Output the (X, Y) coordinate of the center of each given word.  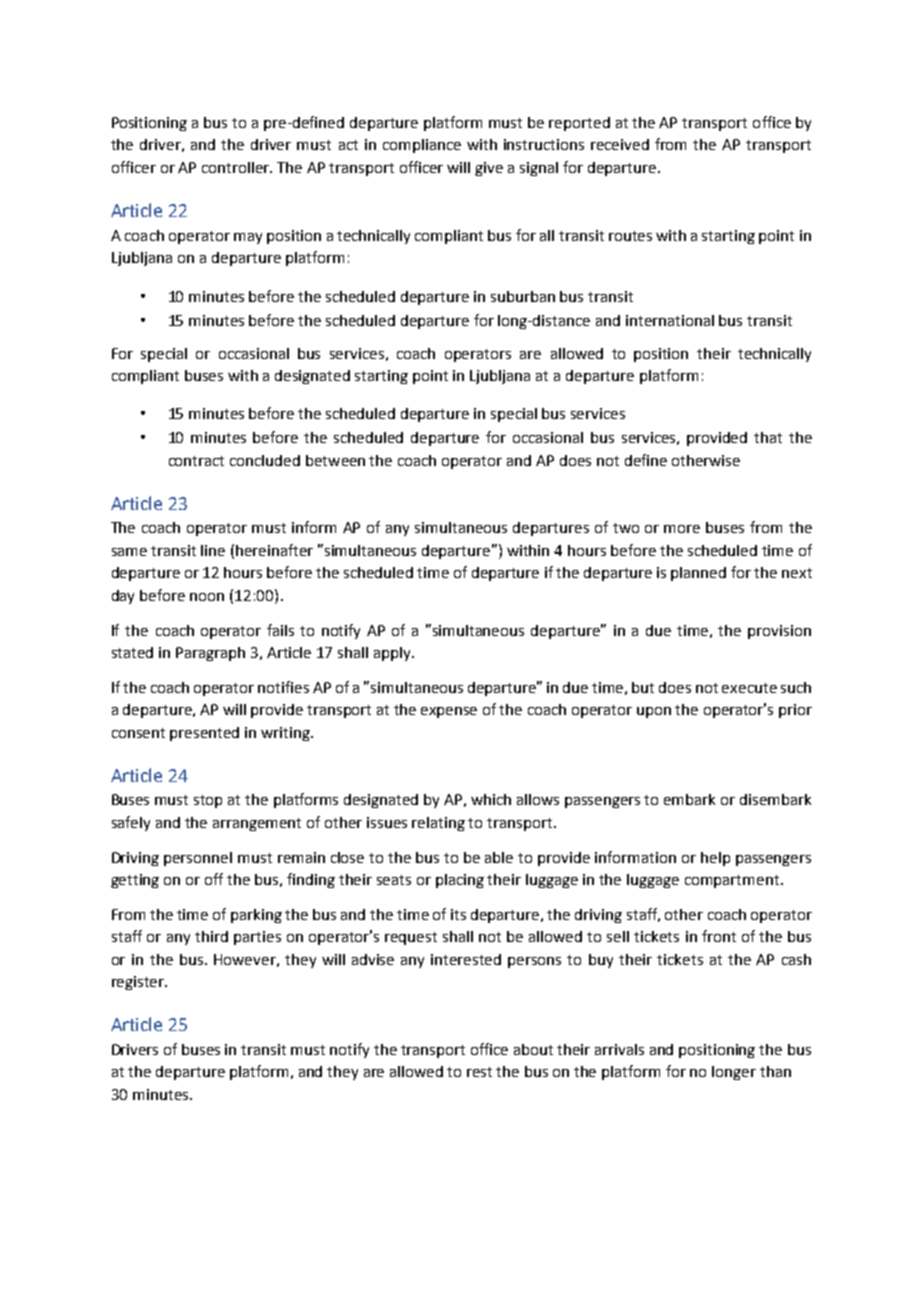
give (489, 169)
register (139, 983)
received (620, 144)
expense (449, 712)
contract (196, 461)
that (768, 437)
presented (204, 734)
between (335, 460)
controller (237, 167)
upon (654, 712)
